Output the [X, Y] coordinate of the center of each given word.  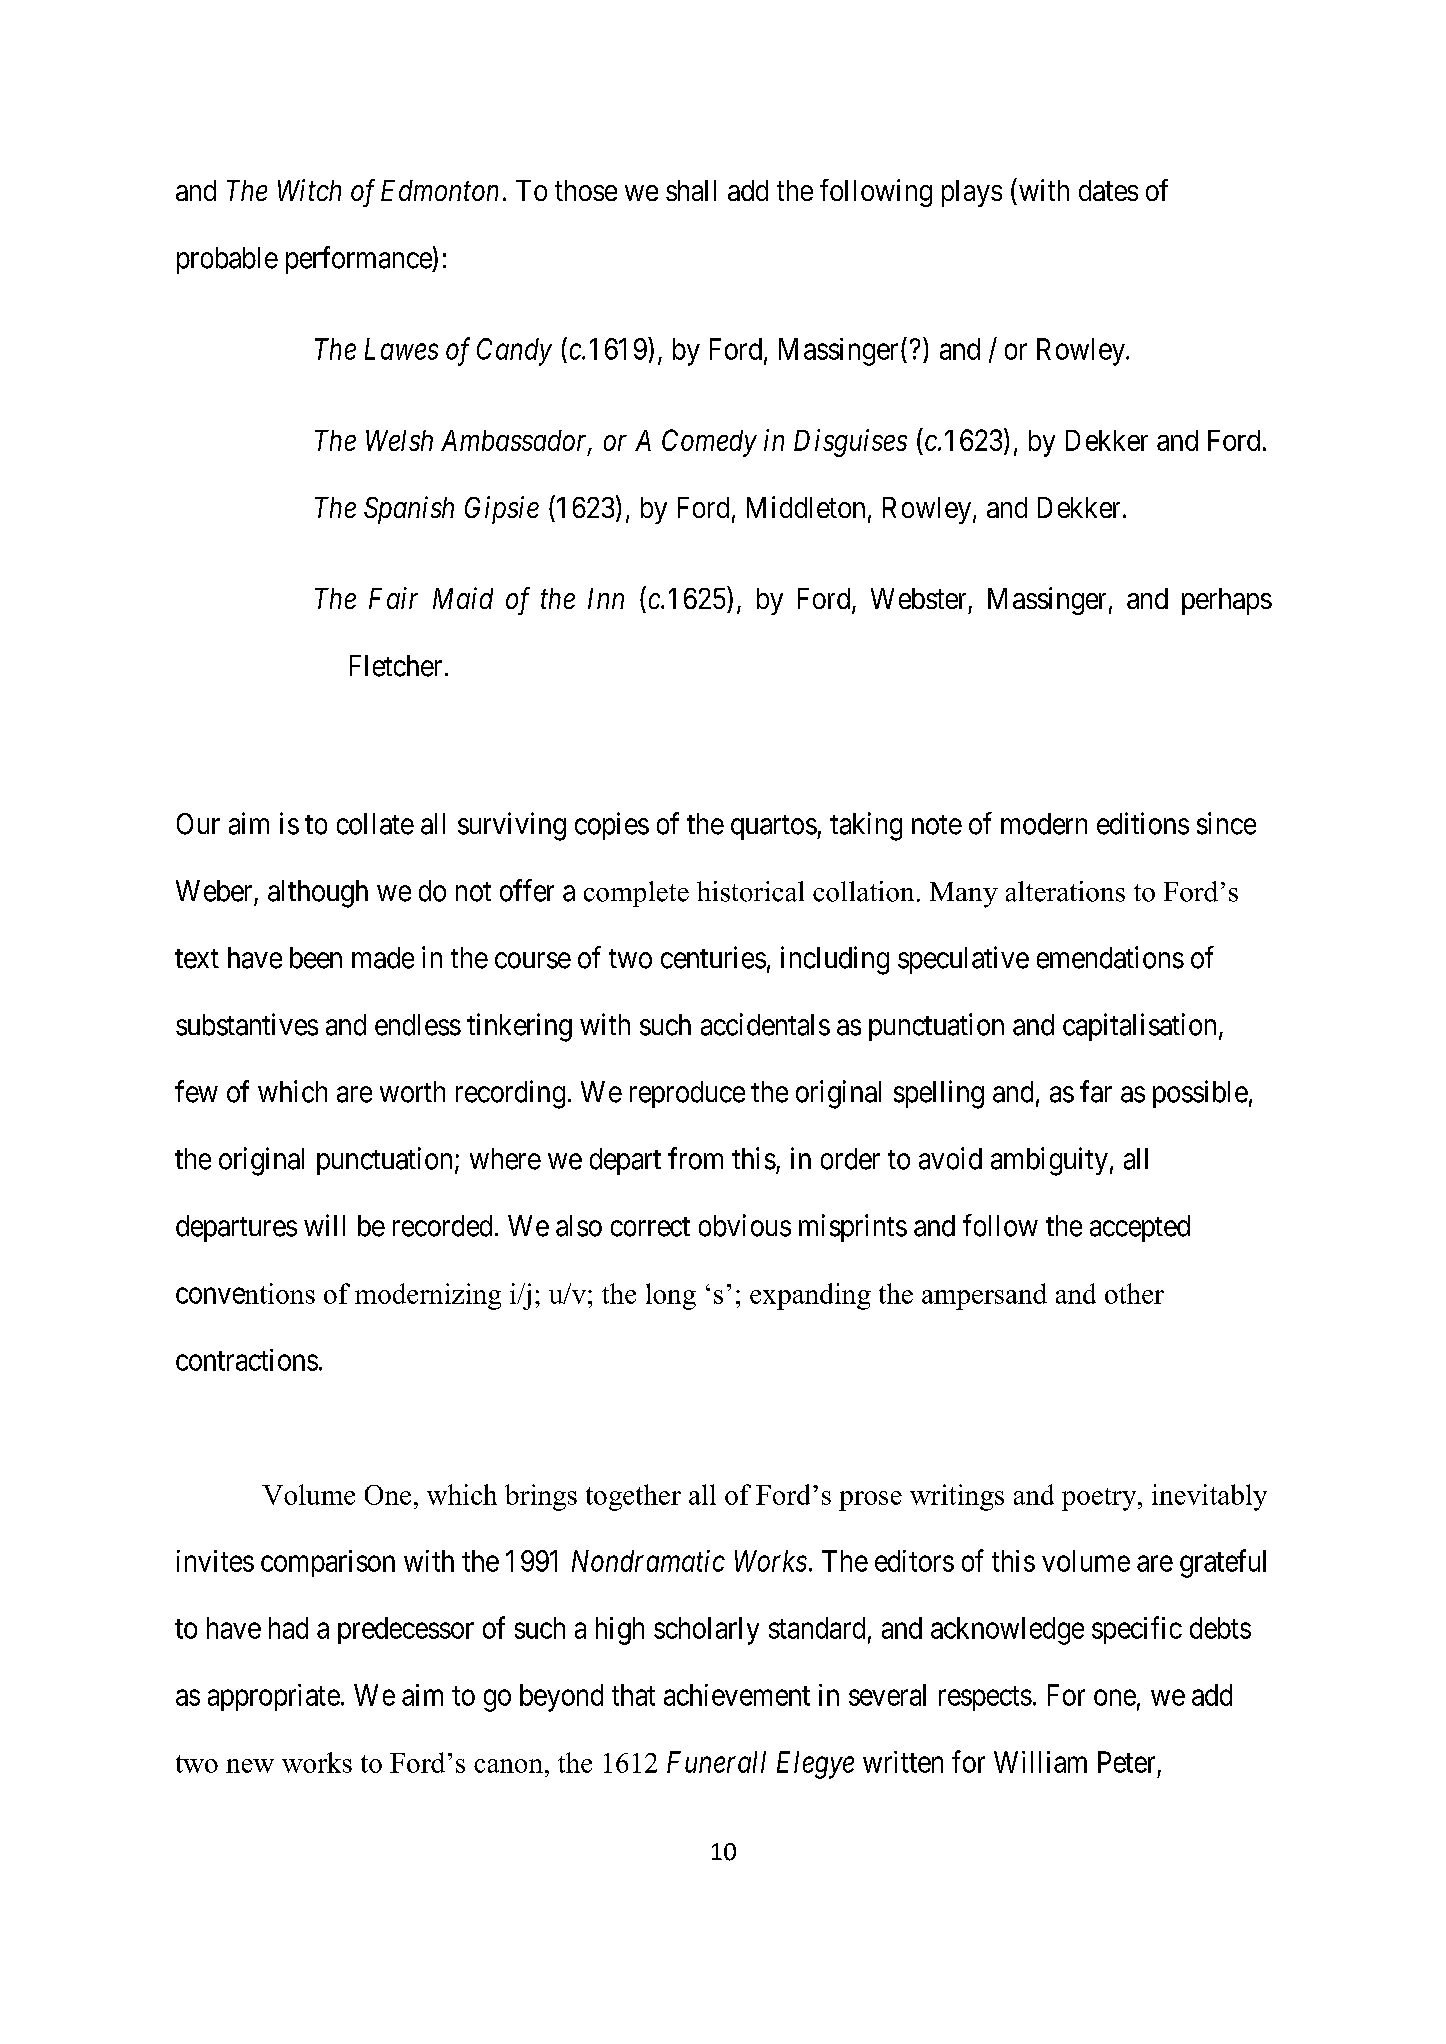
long [671, 1296]
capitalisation [1139, 1027]
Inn [606, 598]
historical [750, 891]
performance [359, 260]
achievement [737, 1695]
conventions [245, 1293]
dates [1108, 190]
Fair [393, 598]
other [1134, 1293]
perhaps [1227, 601]
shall [691, 190]
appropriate [274, 1697]
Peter [1126, 1762]
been [316, 958]
